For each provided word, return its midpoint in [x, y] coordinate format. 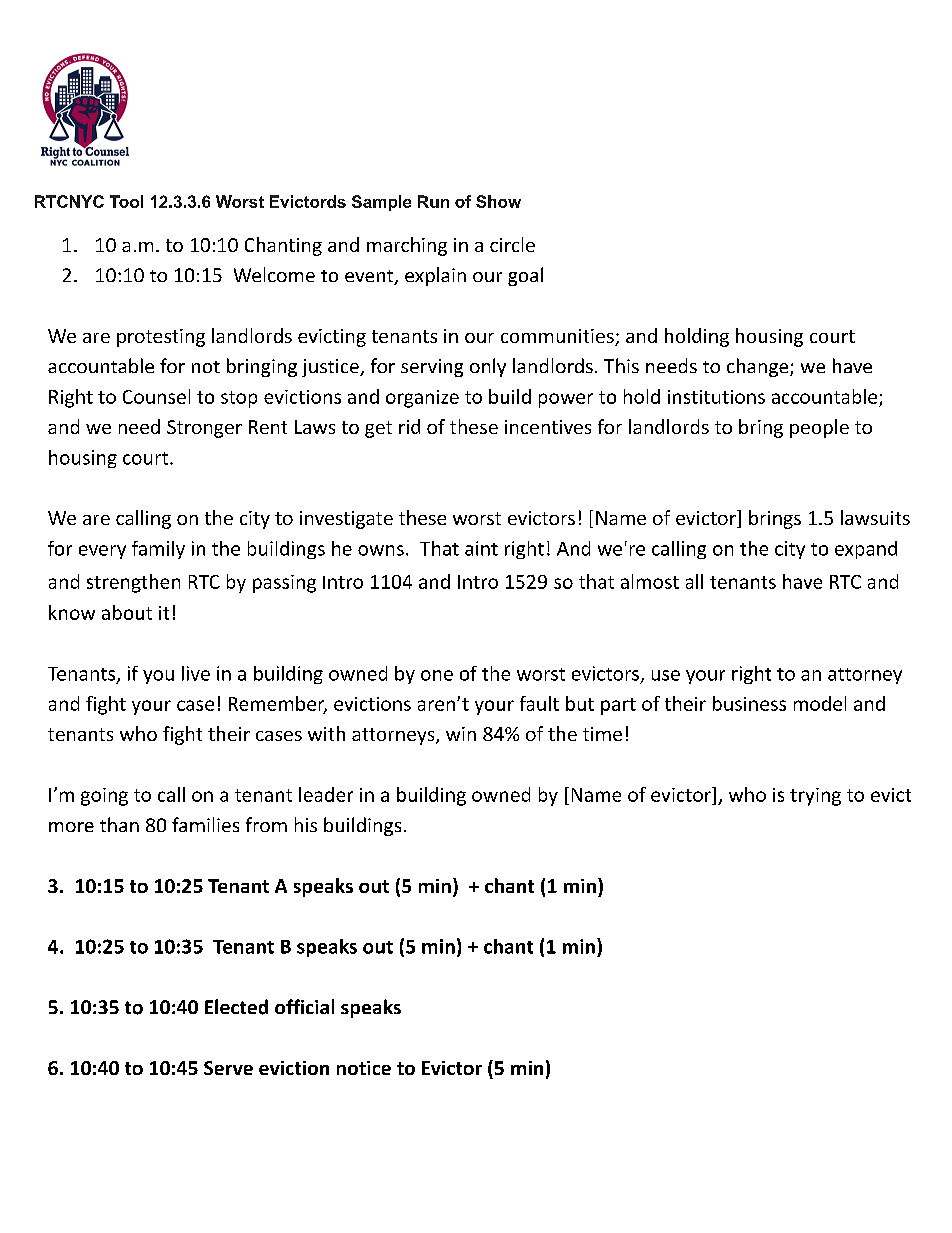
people [819, 428]
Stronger [204, 429]
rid [409, 426]
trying [815, 797]
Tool [126, 201]
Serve [228, 1068]
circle [512, 244]
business [749, 703]
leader [326, 794]
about [127, 612]
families [205, 824]
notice [364, 1068]
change [759, 367]
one [437, 675]
